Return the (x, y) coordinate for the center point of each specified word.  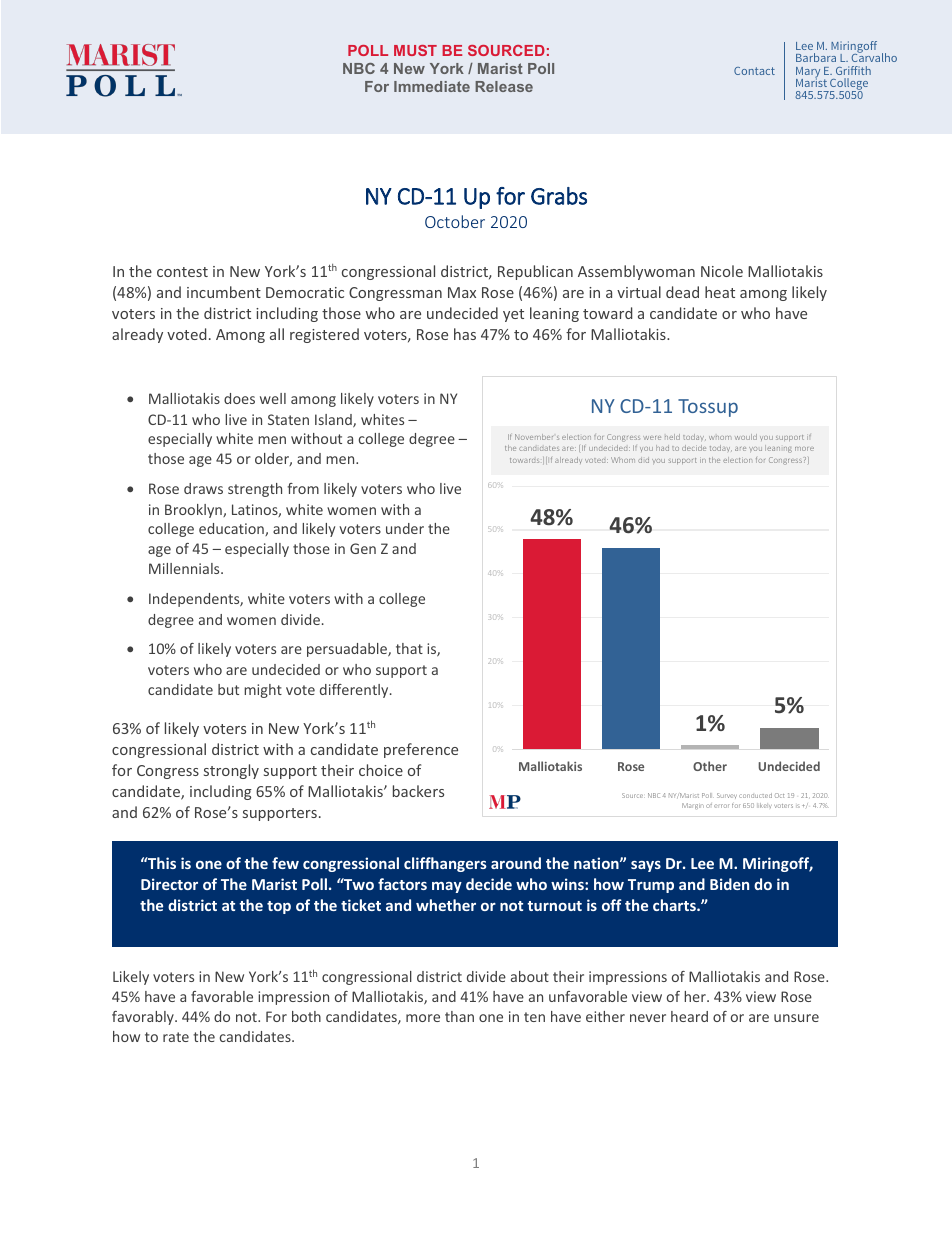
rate (176, 1037)
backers (418, 791)
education (232, 529)
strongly (231, 771)
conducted (755, 795)
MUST (415, 50)
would (746, 437)
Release (504, 86)
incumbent (224, 292)
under (405, 528)
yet (513, 315)
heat (720, 292)
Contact (754, 71)
